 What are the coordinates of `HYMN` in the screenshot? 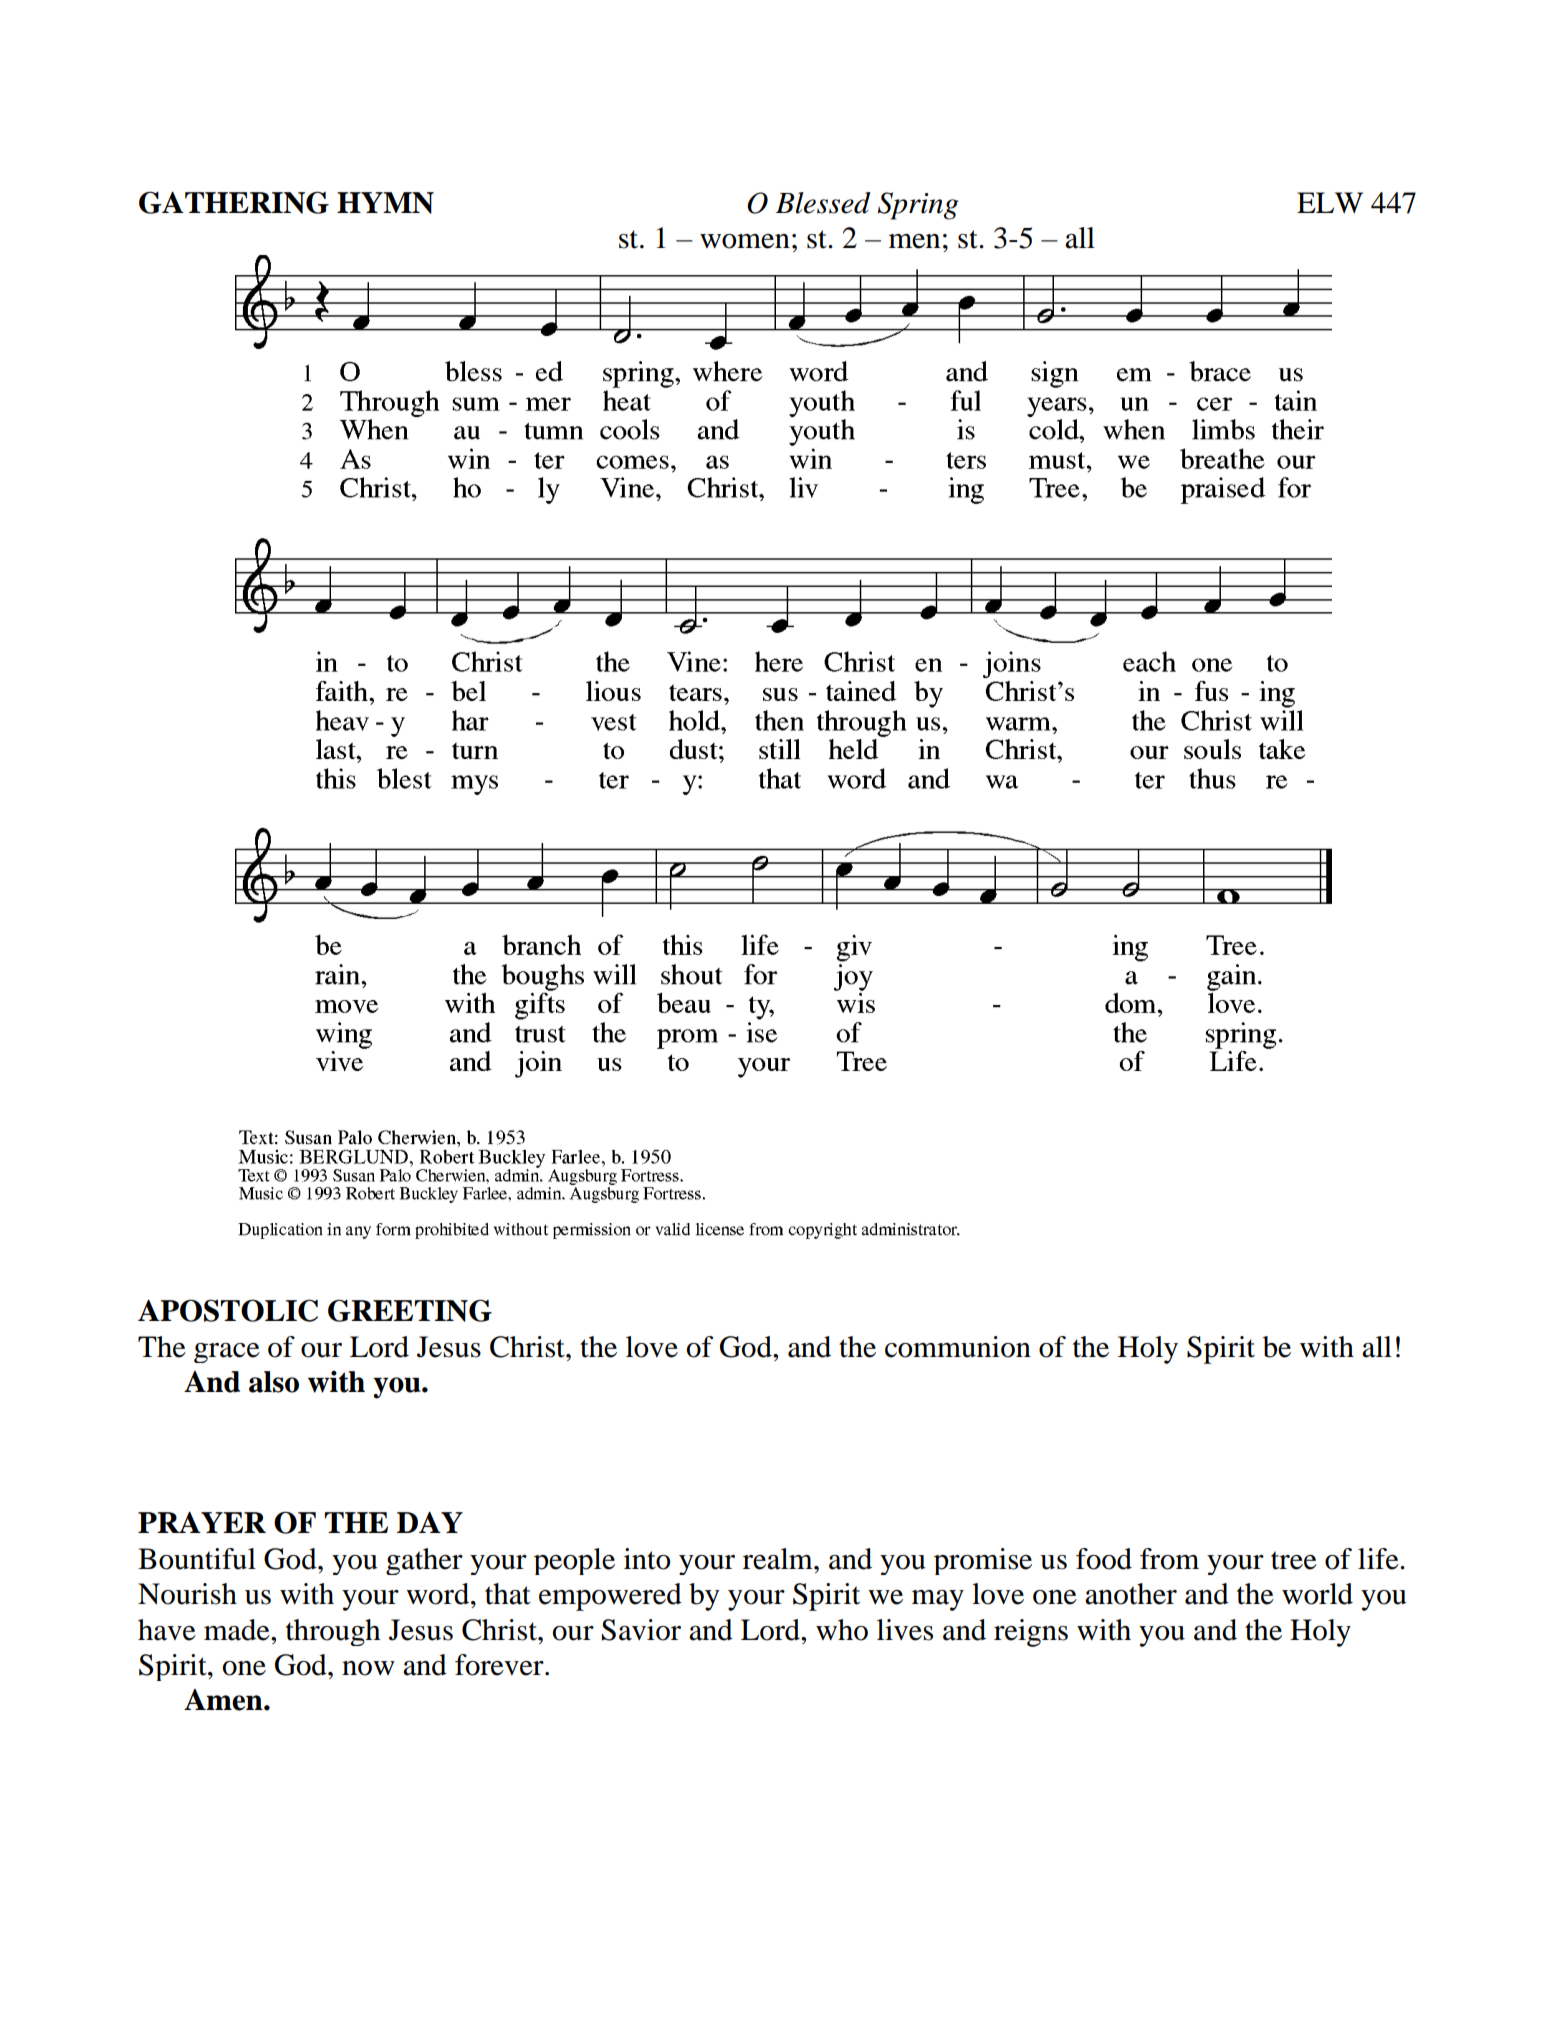 It's located at (385, 203).
